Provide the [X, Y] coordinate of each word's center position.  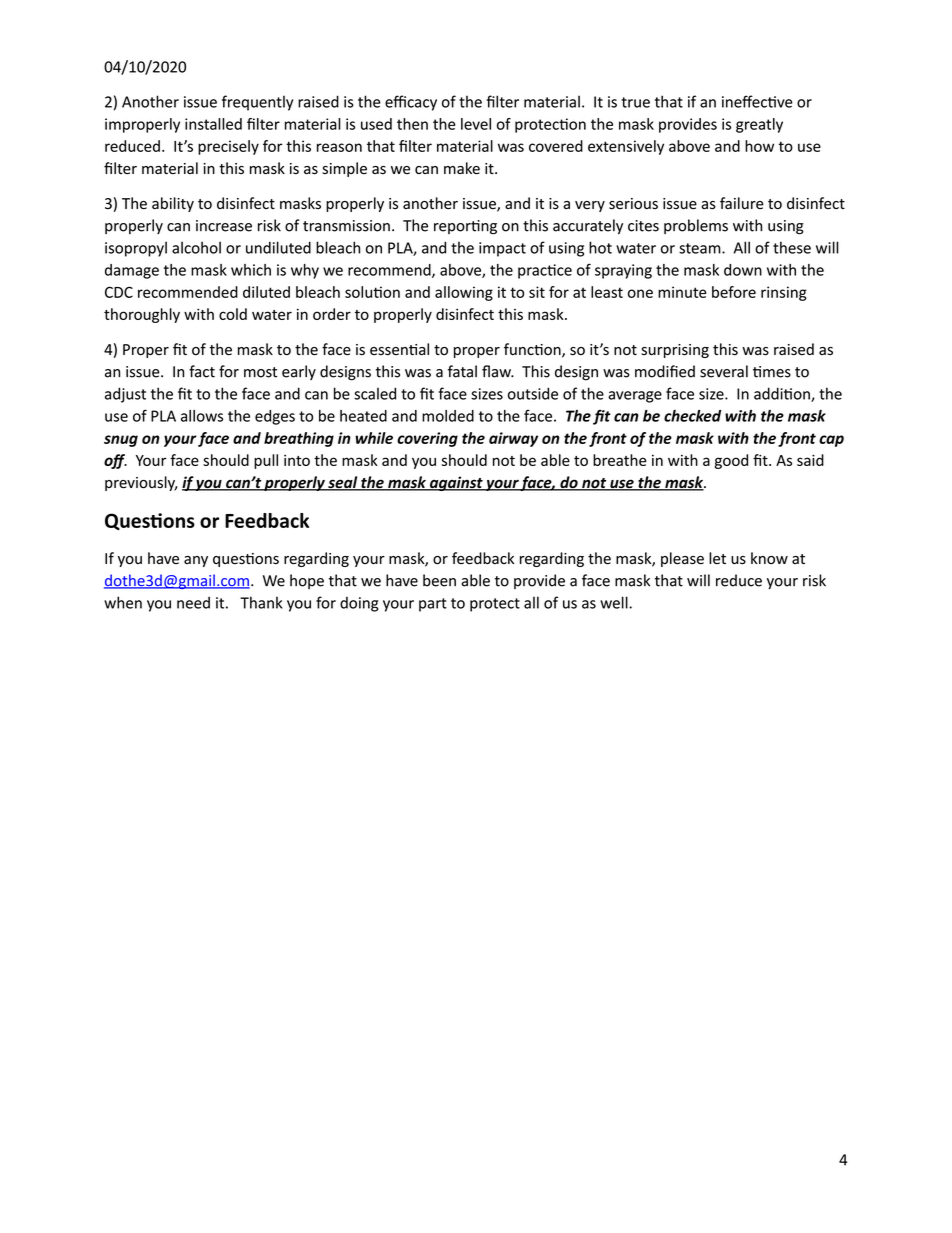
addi [769, 393]
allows [202, 416]
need [193, 602]
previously [141, 483]
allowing [464, 293]
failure [742, 203]
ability [173, 204]
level [476, 124]
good [731, 461]
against [456, 483]
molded [448, 416]
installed [213, 124]
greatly [759, 125]
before [734, 292]
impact [502, 249]
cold [233, 314]
